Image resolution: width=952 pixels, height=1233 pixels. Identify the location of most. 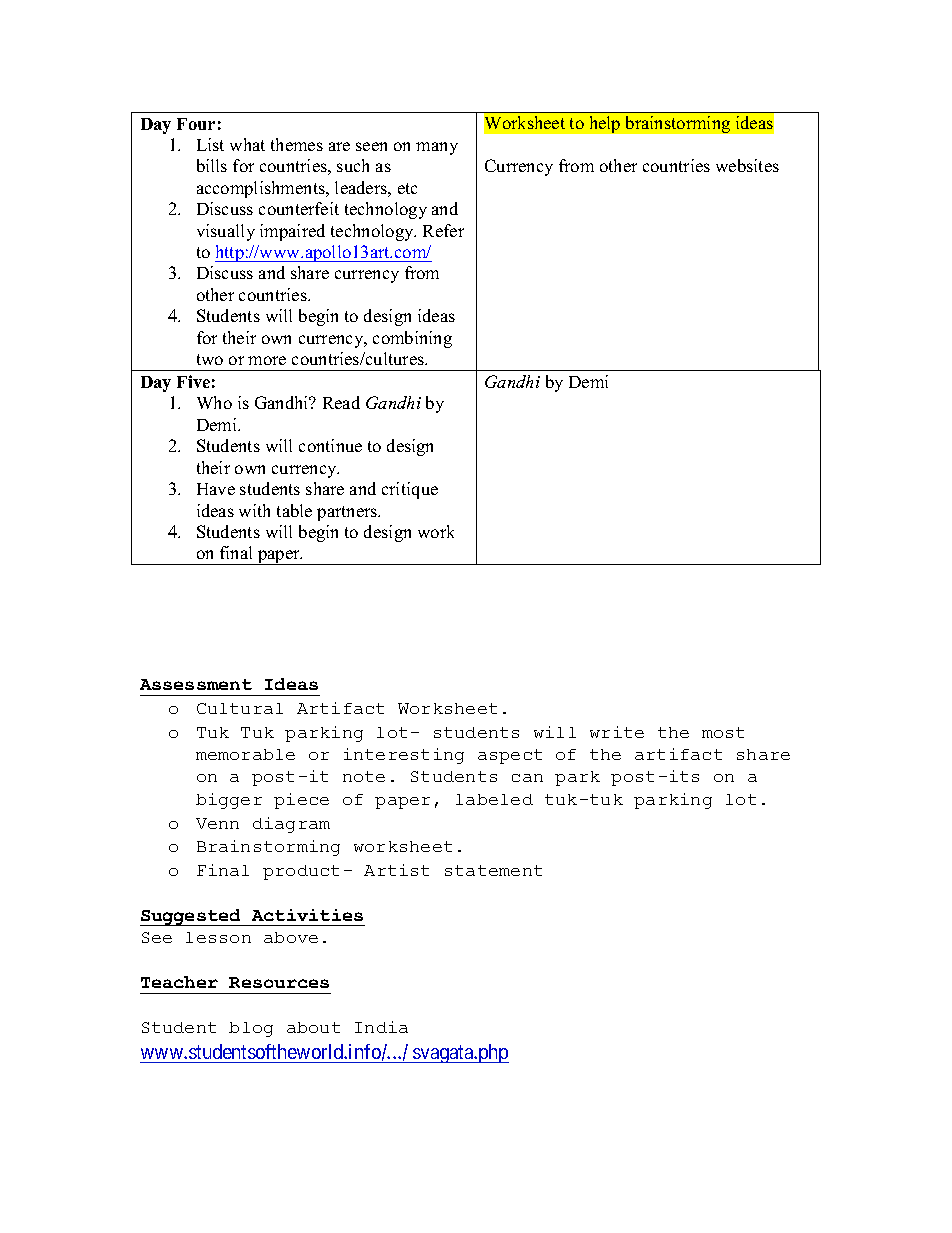
(723, 732).
